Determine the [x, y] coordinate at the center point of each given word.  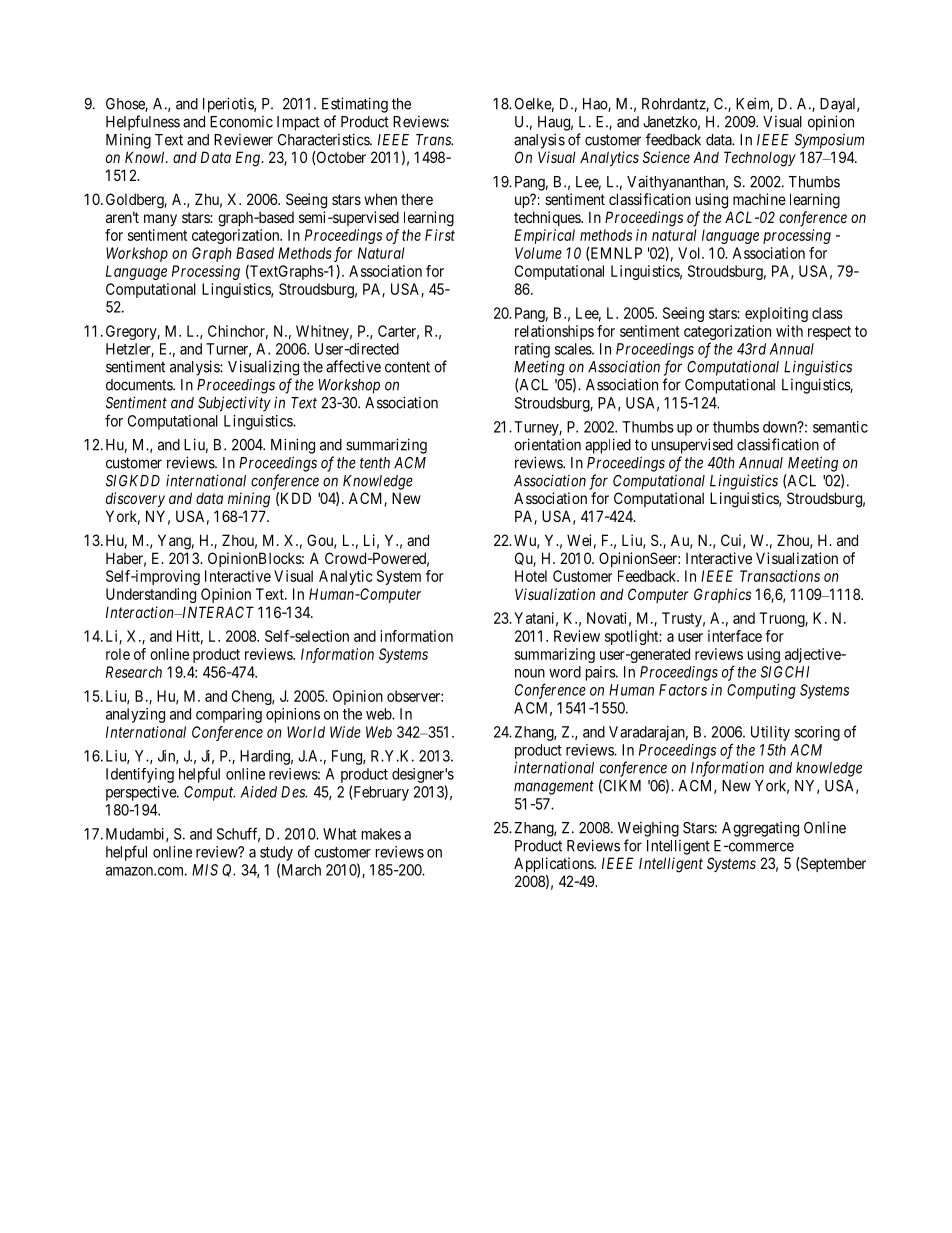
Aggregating [760, 829]
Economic [241, 122]
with [789, 331]
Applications [554, 864]
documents [140, 385]
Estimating [355, 105]
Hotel [531, 576]
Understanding [151, 595]
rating [532, 350]
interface [735, 636]
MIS [205, 870]
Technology [760, 159]
